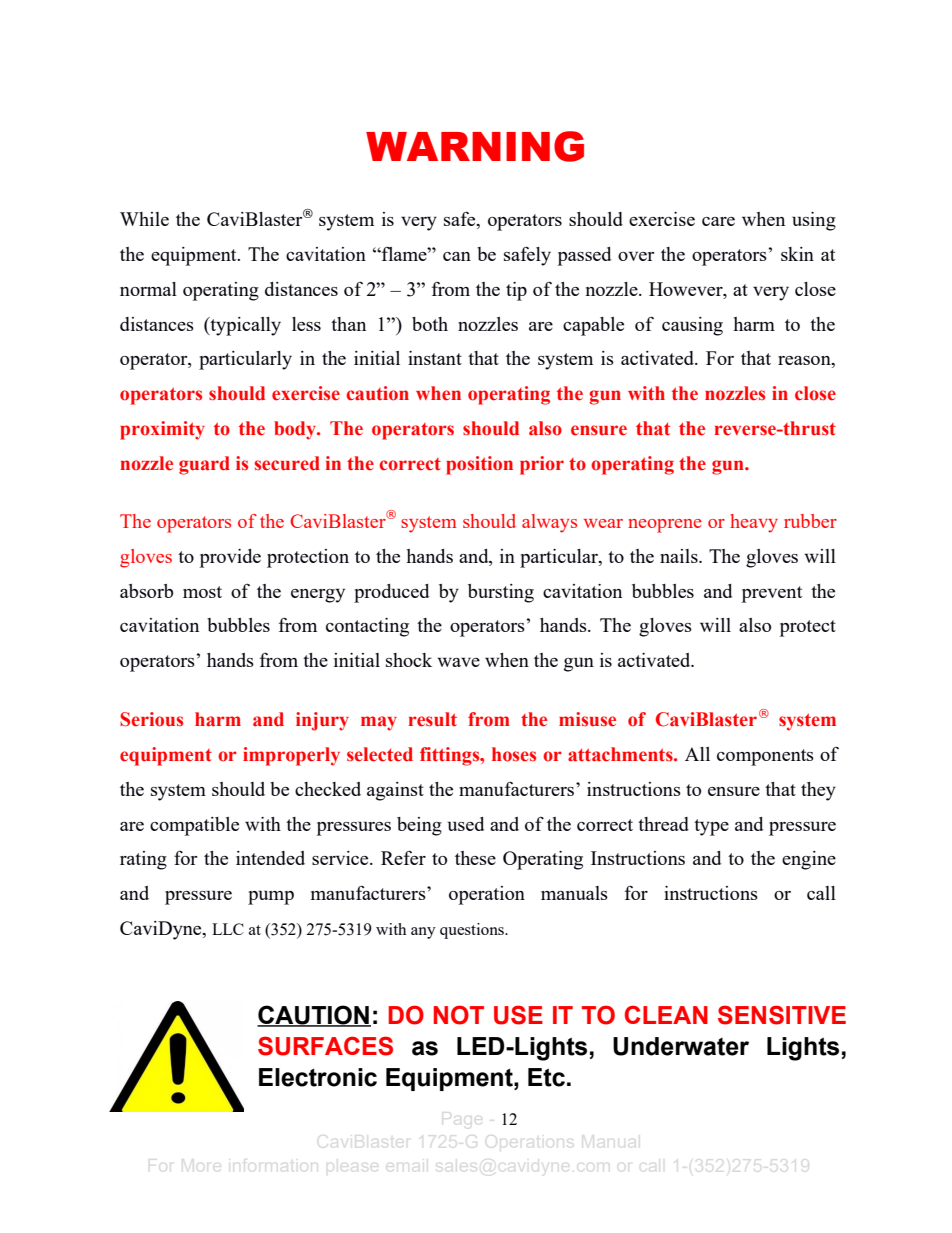 This document has height=1233, width=952. Describe the element at coordinates (202, 592) in the document. I see `most` at that location.
